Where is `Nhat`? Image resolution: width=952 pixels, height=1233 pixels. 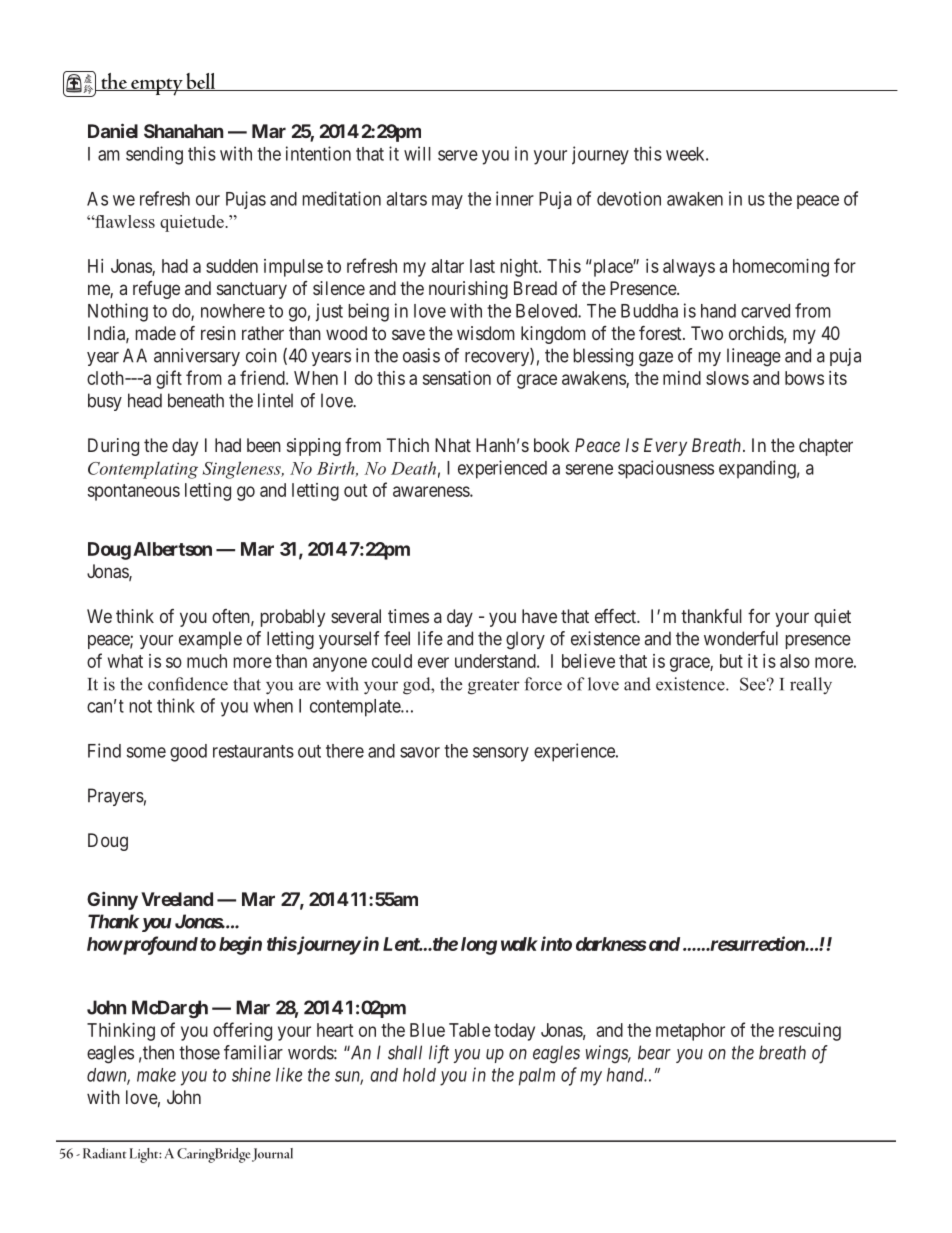
Nhat is located at coordinates (453, 445).
